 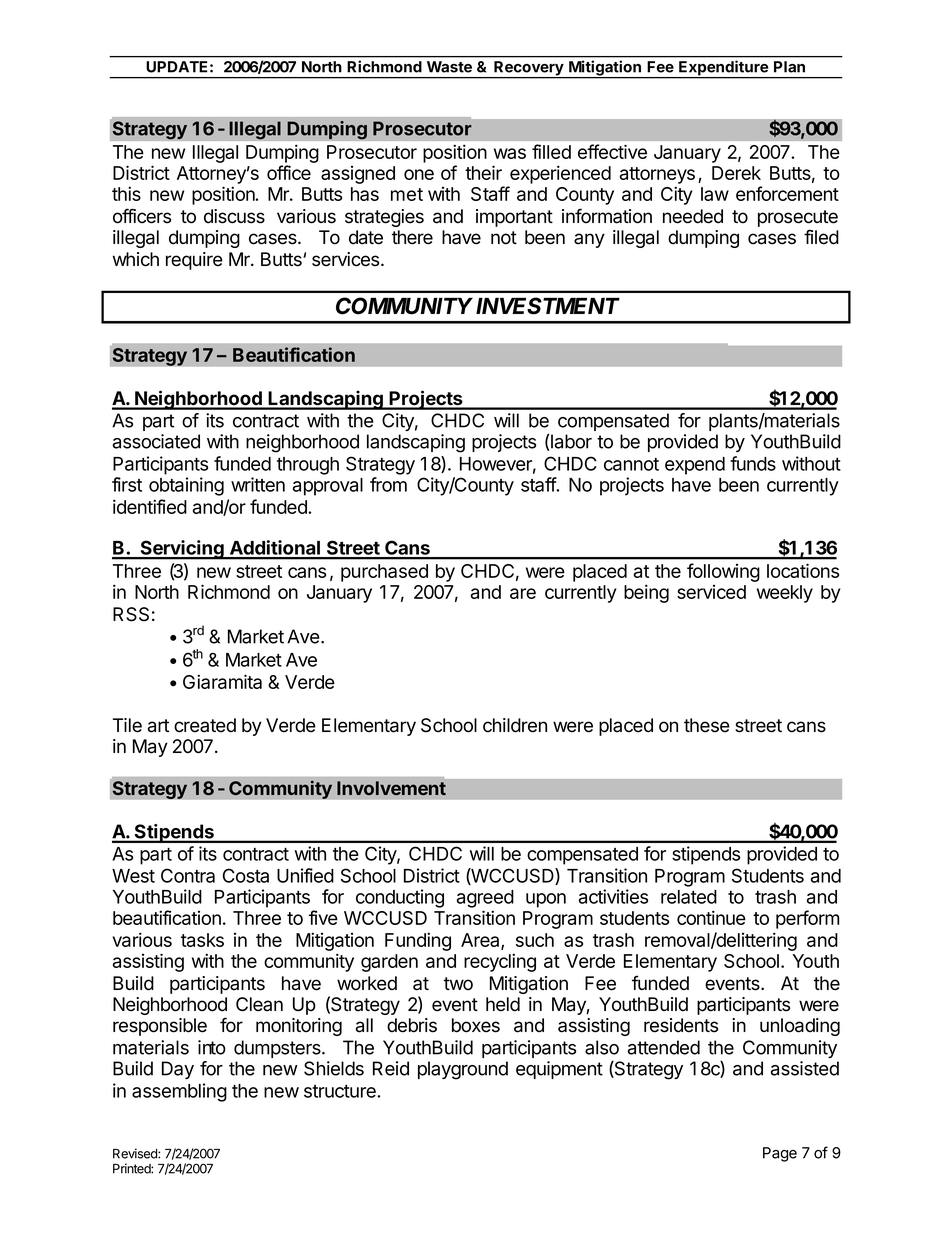 What do you see at coordinates (515, 725) in the screenshot?
I see `children` at bounding box center [515, 725].
